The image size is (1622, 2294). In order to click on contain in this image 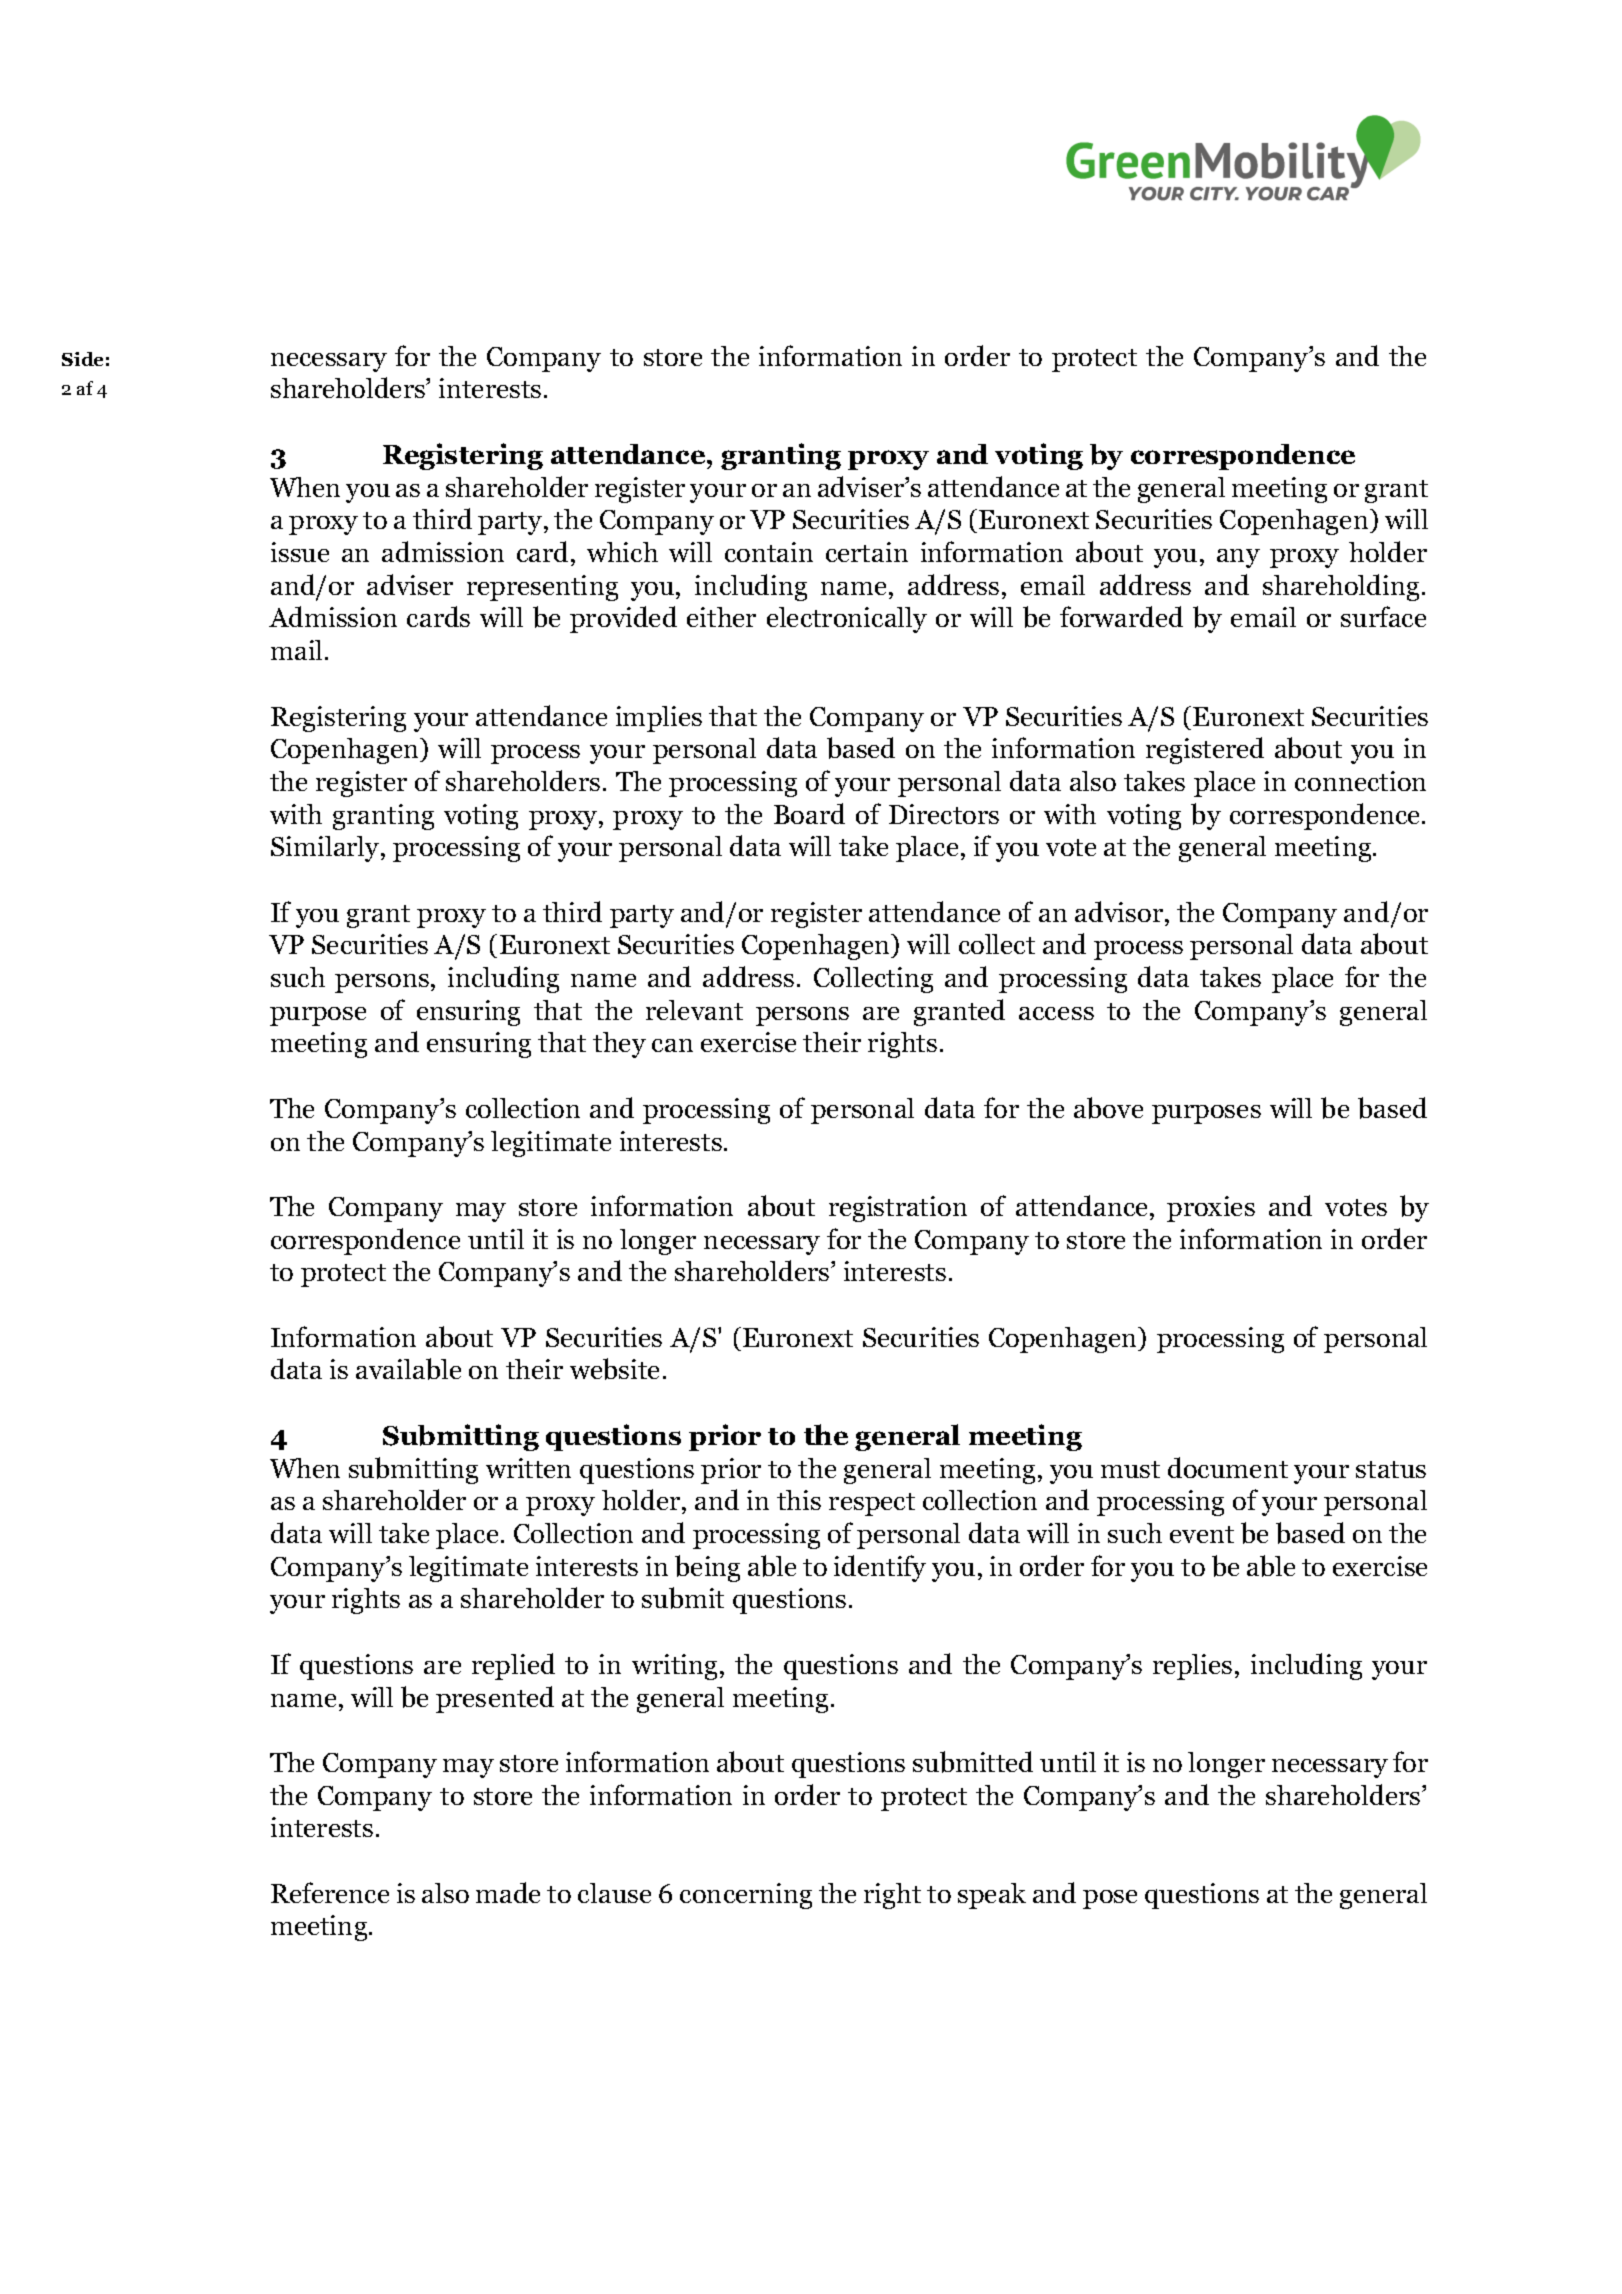, I will do `click(769, 552)`.
